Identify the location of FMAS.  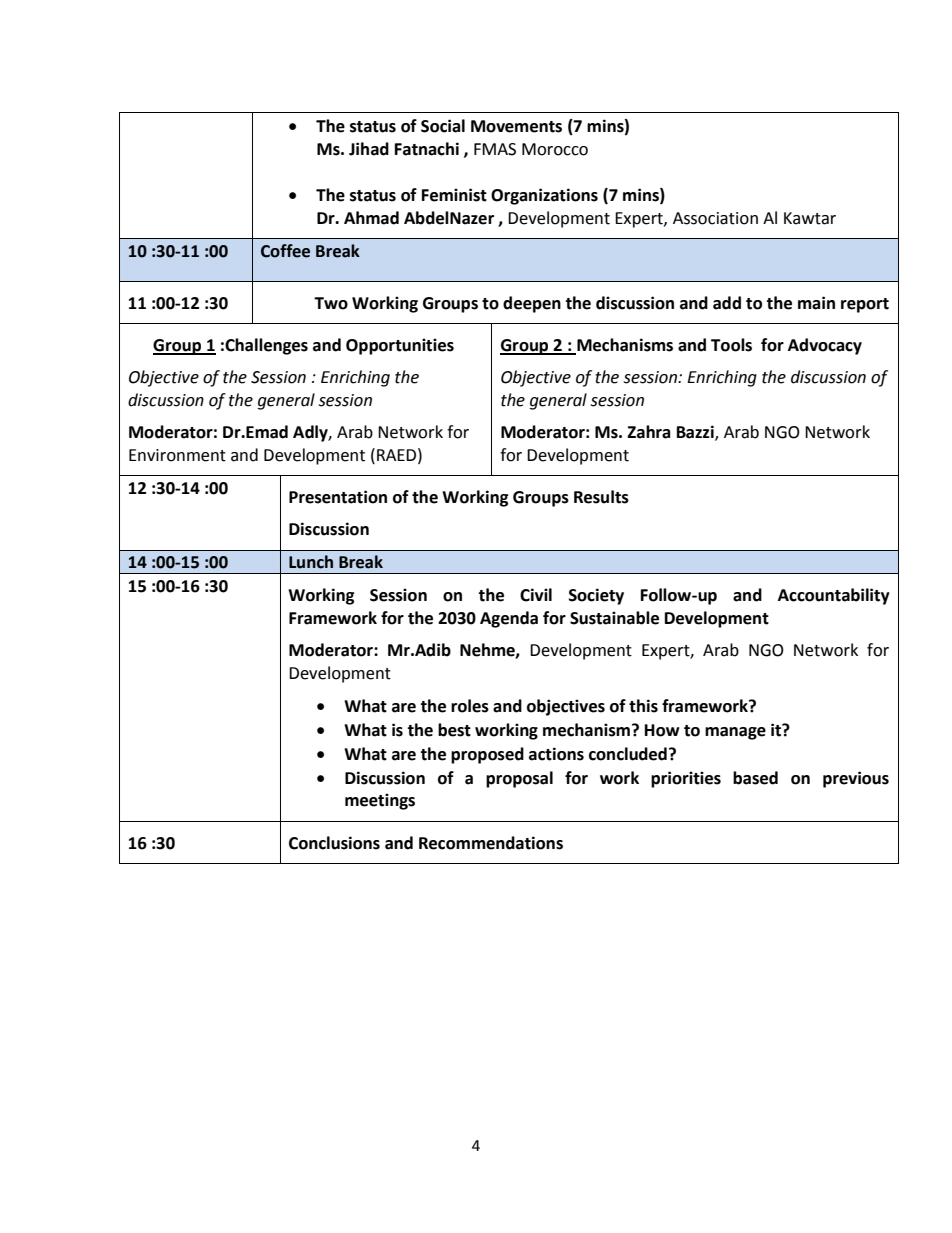
(495, 149).
